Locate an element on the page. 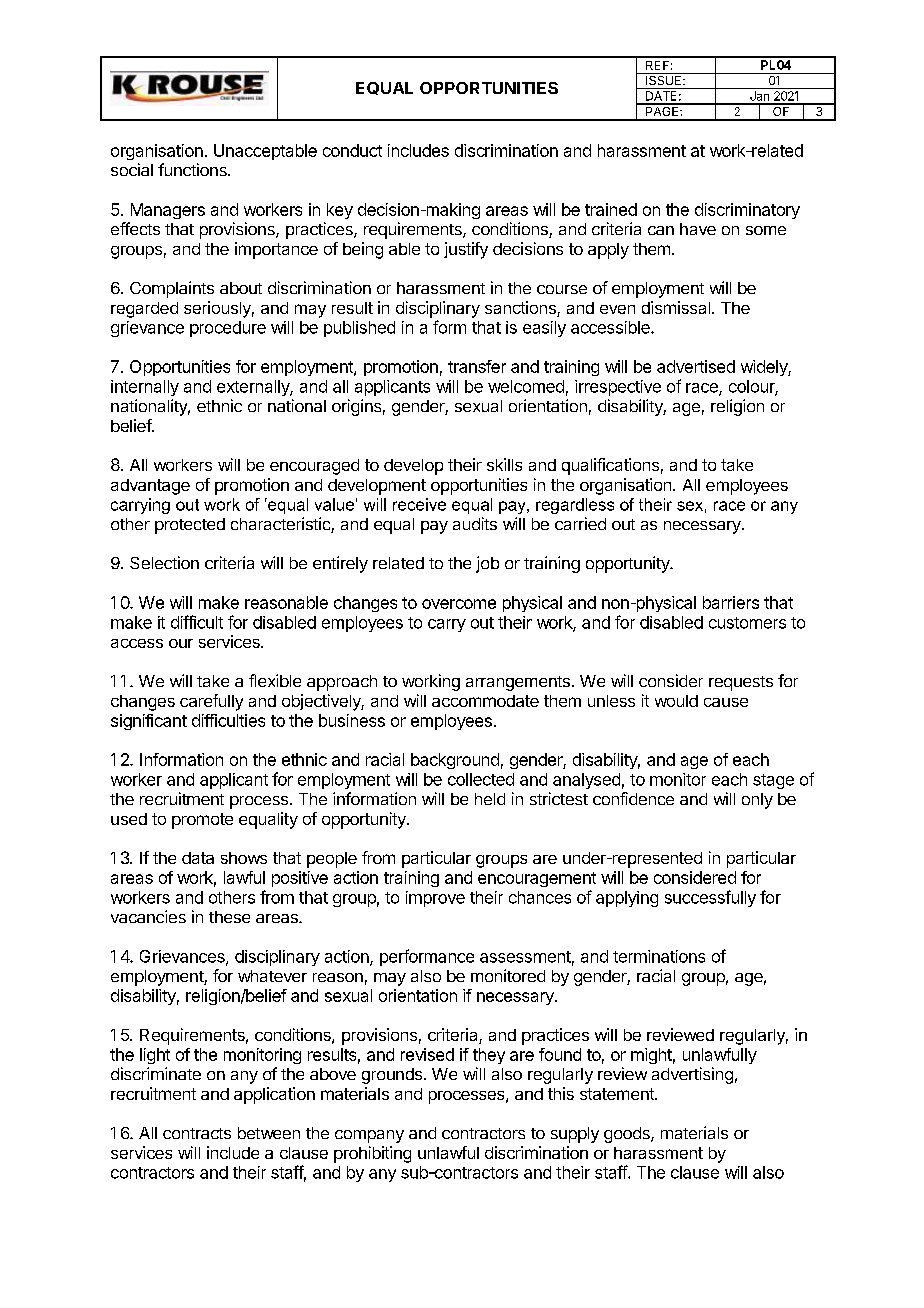 Image resolution: width=924 pixels, height=1308 pixels. carefully is located at coordinates (211, 702).
